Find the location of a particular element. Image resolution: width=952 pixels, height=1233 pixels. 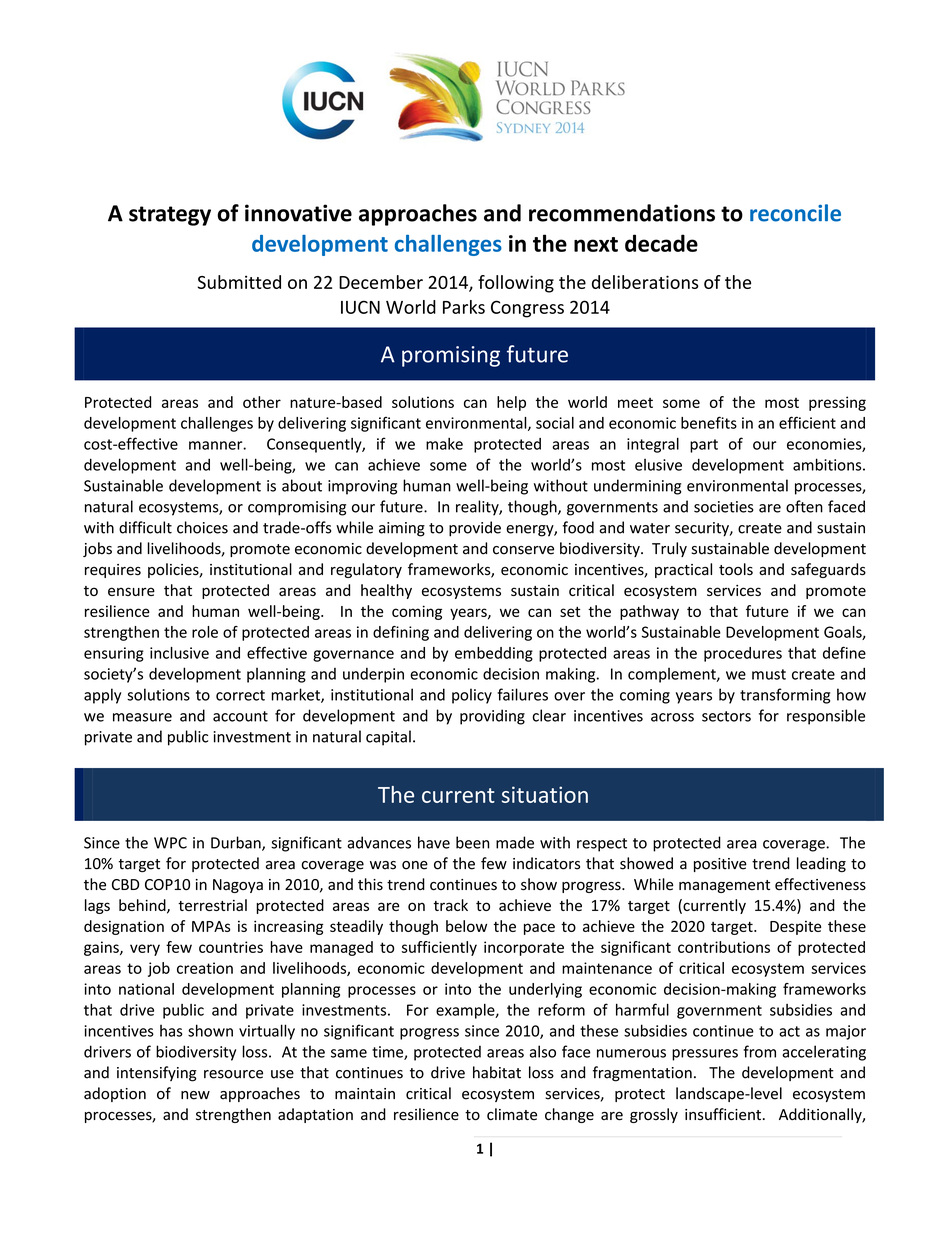

benefits is located at coordinates (709, 422).
